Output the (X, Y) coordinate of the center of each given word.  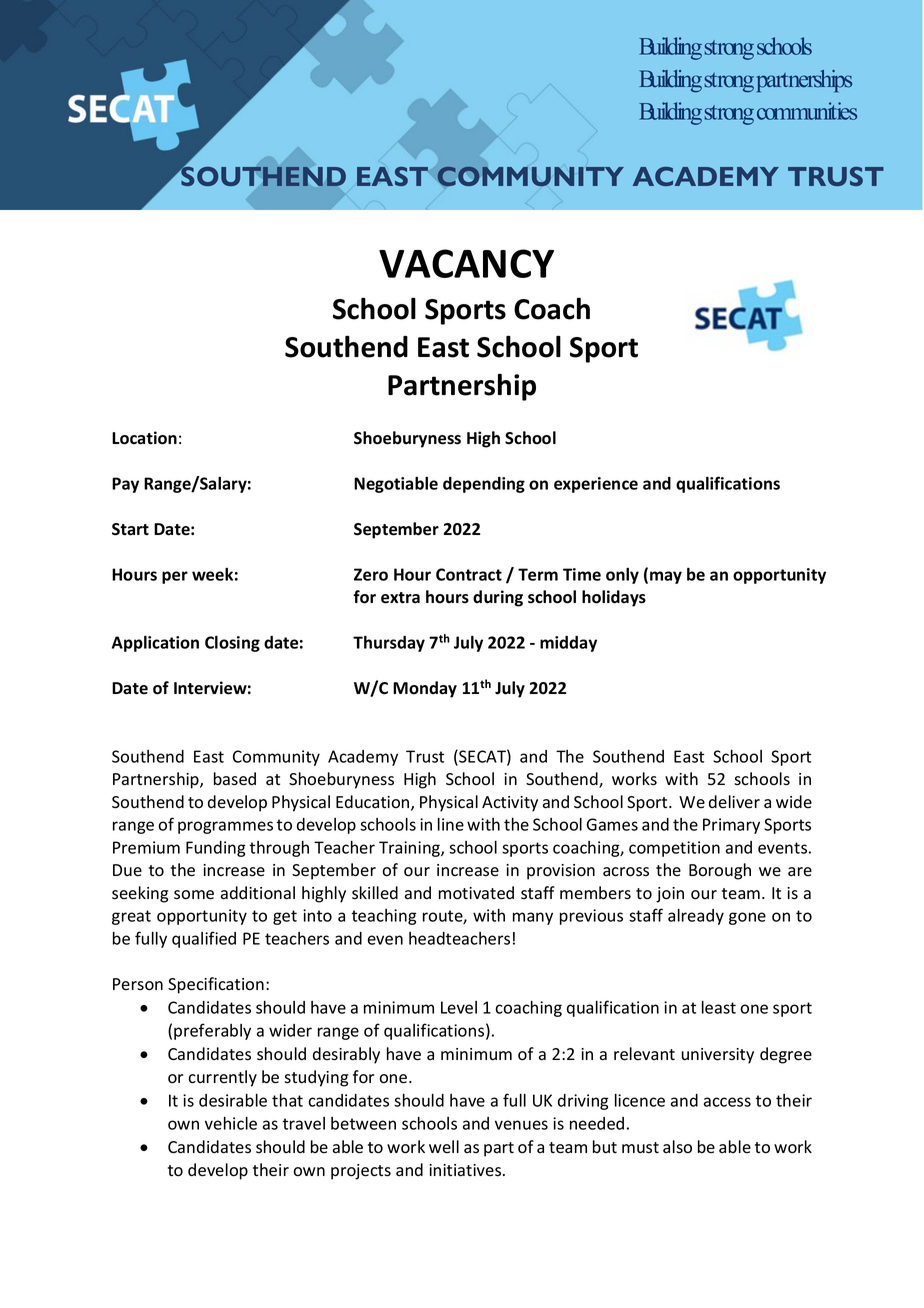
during (498, 598)
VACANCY (466, 263)
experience (596, 485)
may (666, 577)
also (677, 1147)
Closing (232, 643)
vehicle (231, 1123)
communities (807, 111)
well (444, 1146)
